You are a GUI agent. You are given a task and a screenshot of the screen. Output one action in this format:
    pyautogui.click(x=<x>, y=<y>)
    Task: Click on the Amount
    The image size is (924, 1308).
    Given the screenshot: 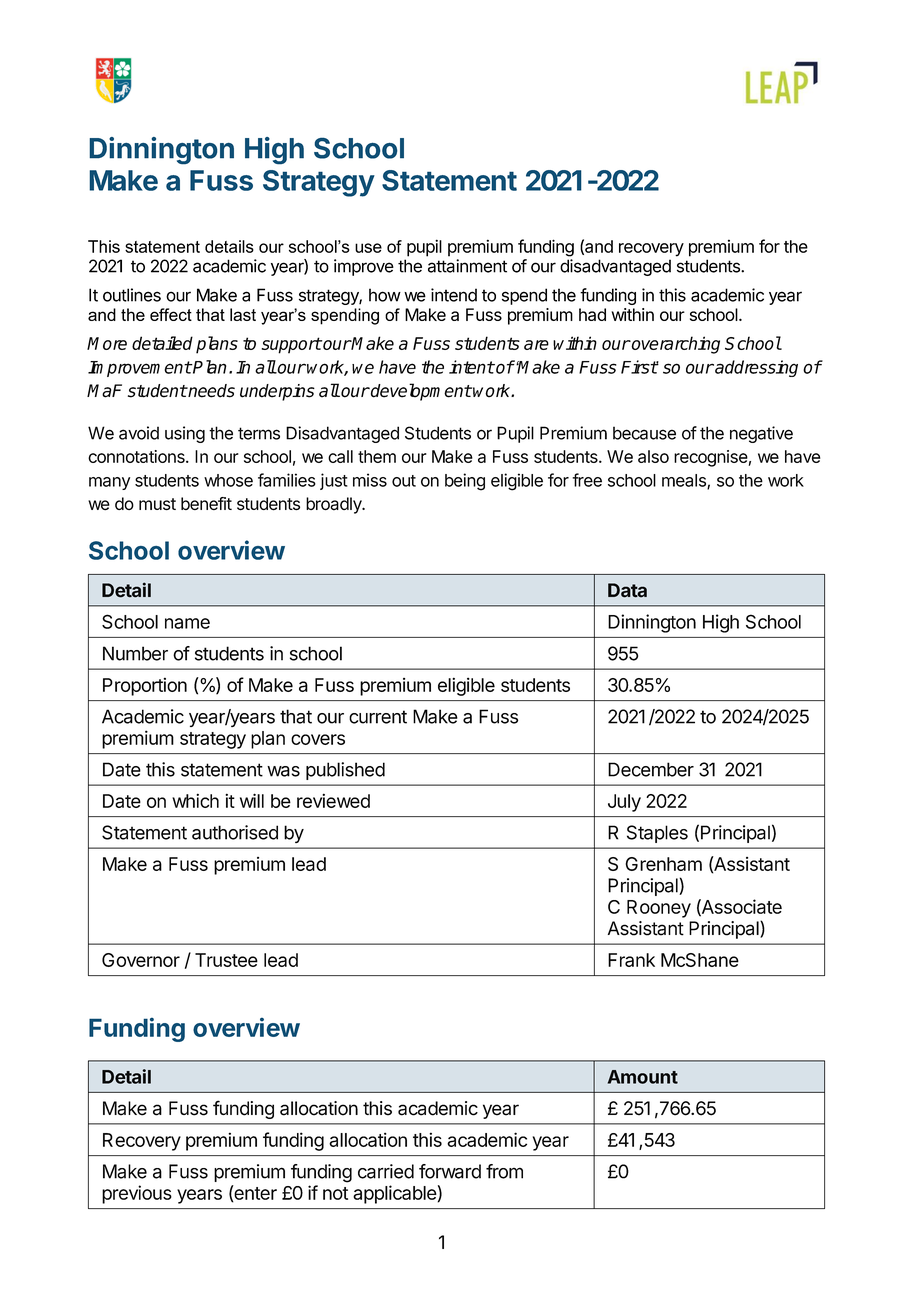 What is the action you would take?
    pyautogui.click(x=643, y=1077)
